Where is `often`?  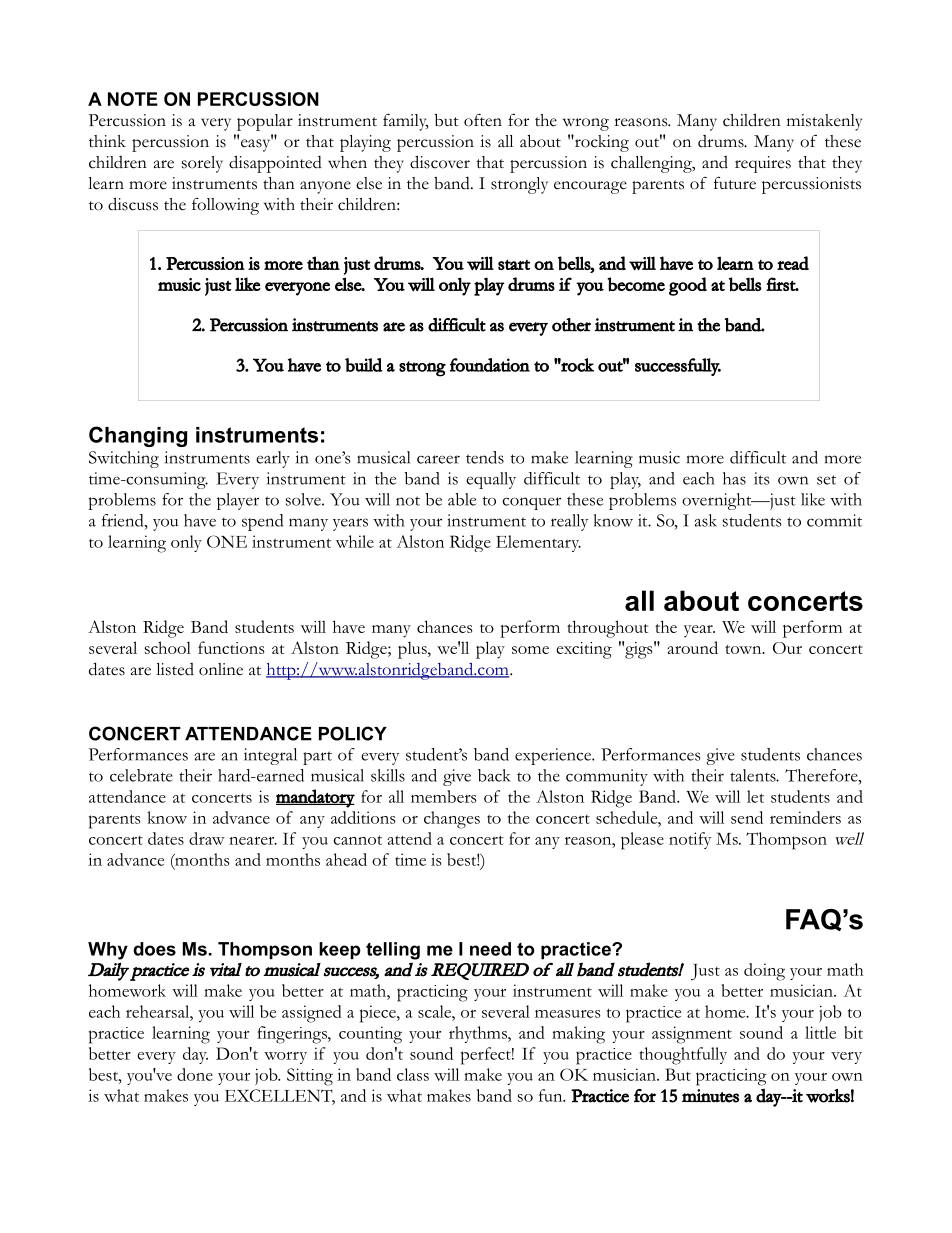
often is located at coordinates (483, 120).
